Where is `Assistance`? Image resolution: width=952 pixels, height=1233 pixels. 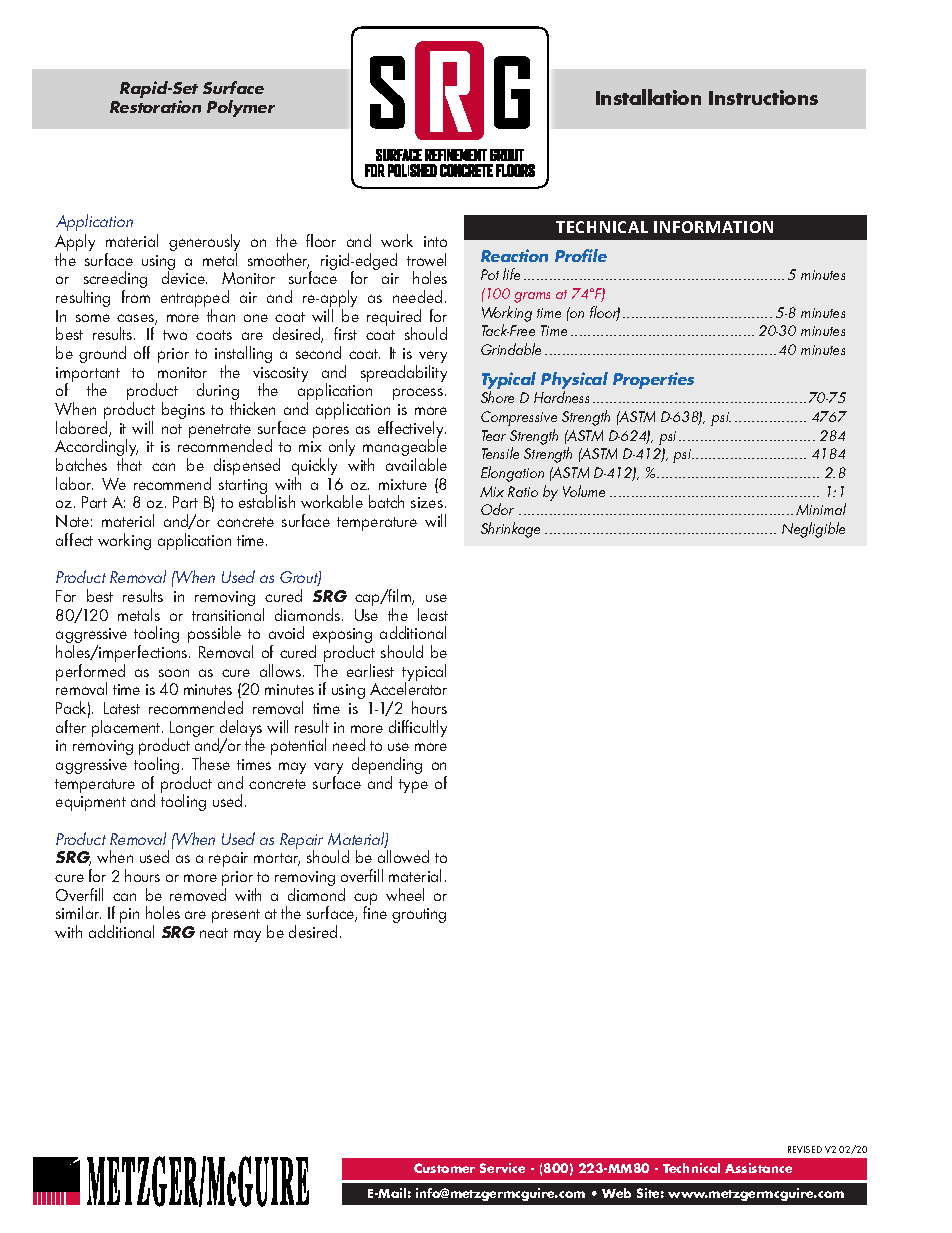 Assistance is located at coordinates (758, 1168).
